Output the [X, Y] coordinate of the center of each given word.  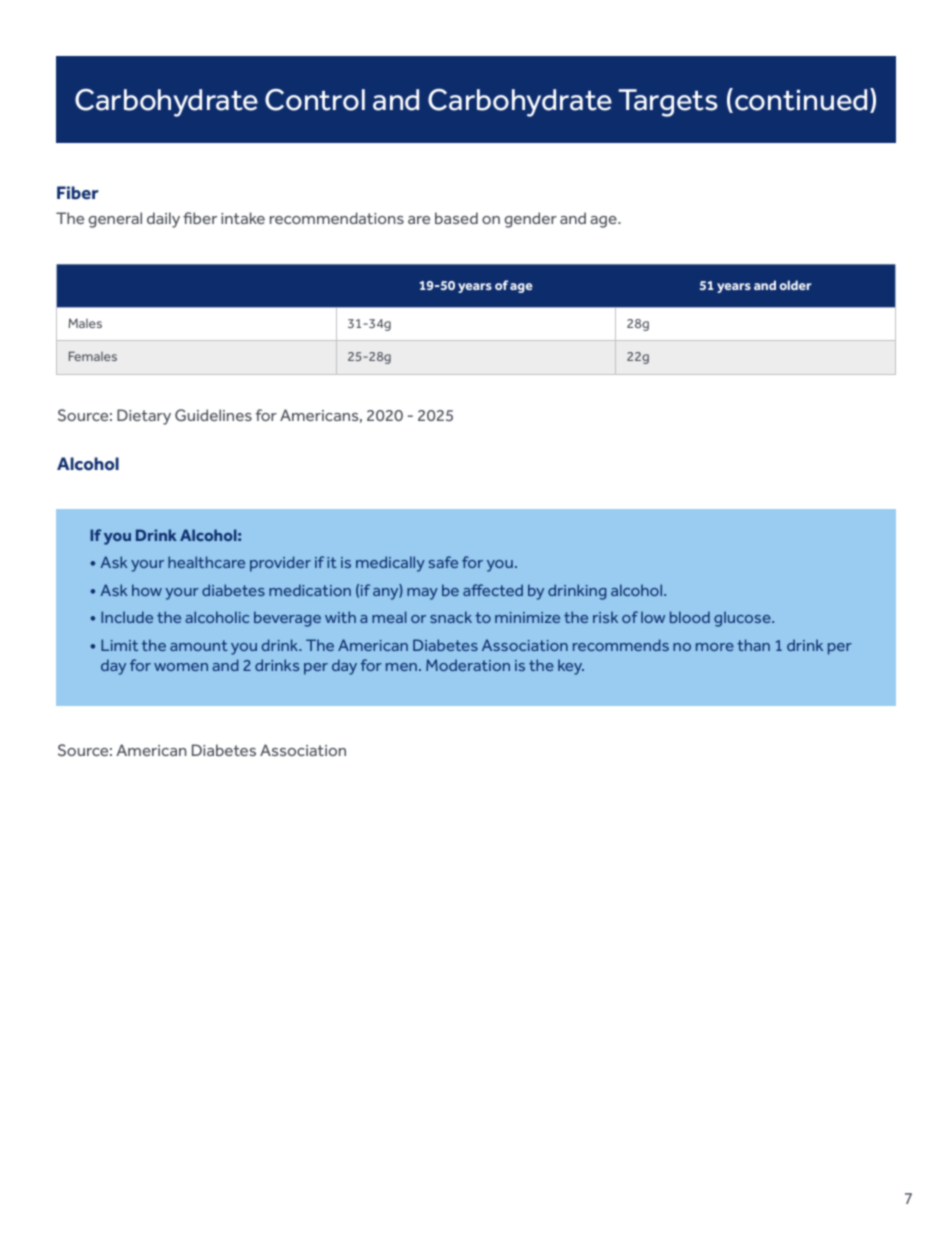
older [795, 285]
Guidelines [213, 415]
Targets [668, 103]
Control [315, 100]
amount [199, 645]
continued [801, 100]
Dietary [144, 417]
